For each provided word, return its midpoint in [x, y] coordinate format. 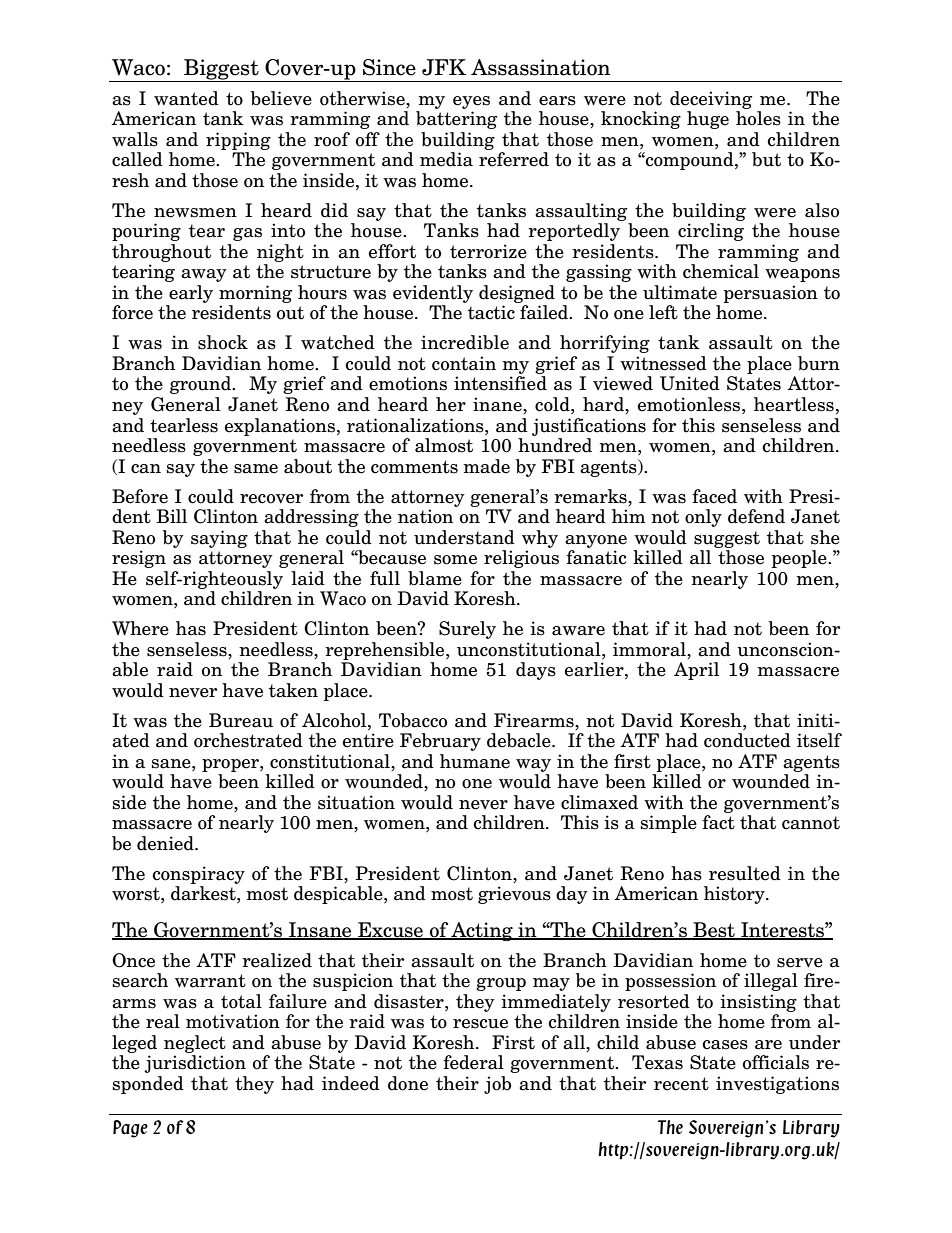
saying [219, 539]
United [690, 383]
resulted [745, 873]
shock [223, 342]
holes [758, 118]
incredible [465, 342]
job [497, 1085]
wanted [186, 98]
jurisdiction [195, 1064]
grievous [514, 895]
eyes [471, 102]
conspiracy [198, 875]
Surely [467, 630]
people [800, 559]
